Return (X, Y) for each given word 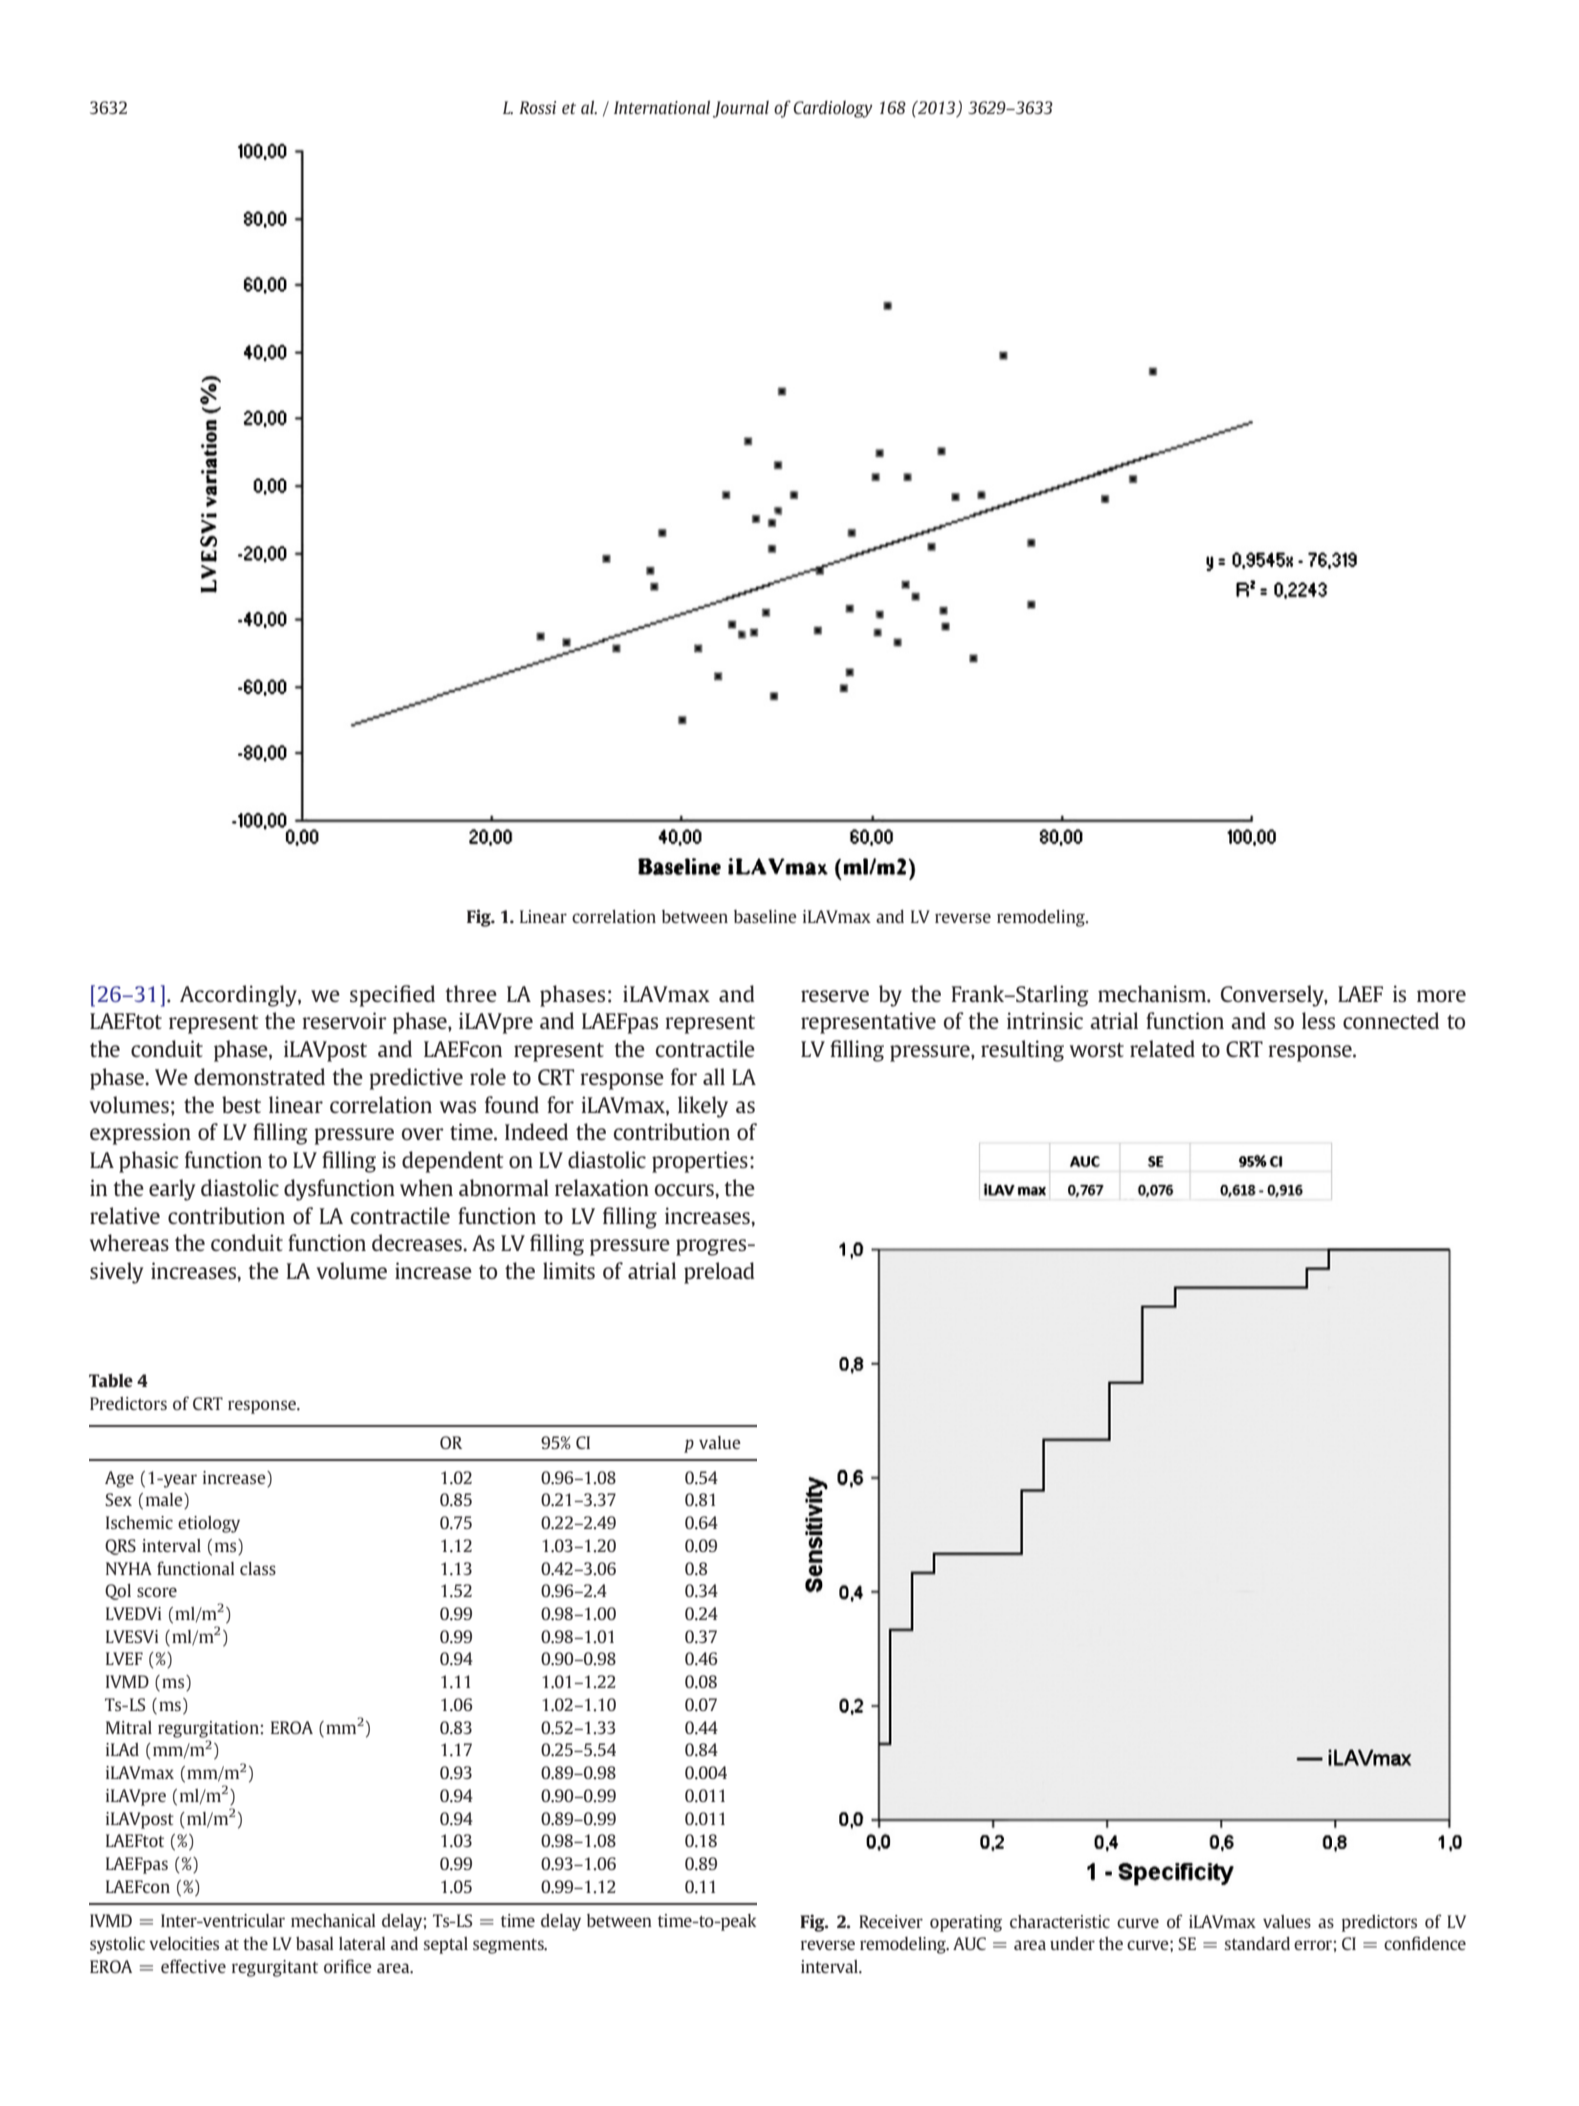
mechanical (333, 1920)
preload (719, 1273)
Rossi (537, 107)
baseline (765, 916)
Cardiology (833, 109)
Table (111, 1380)
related (1162, 1048)
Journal (741, 109)
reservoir (344, 1020)
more (1441, 996)
